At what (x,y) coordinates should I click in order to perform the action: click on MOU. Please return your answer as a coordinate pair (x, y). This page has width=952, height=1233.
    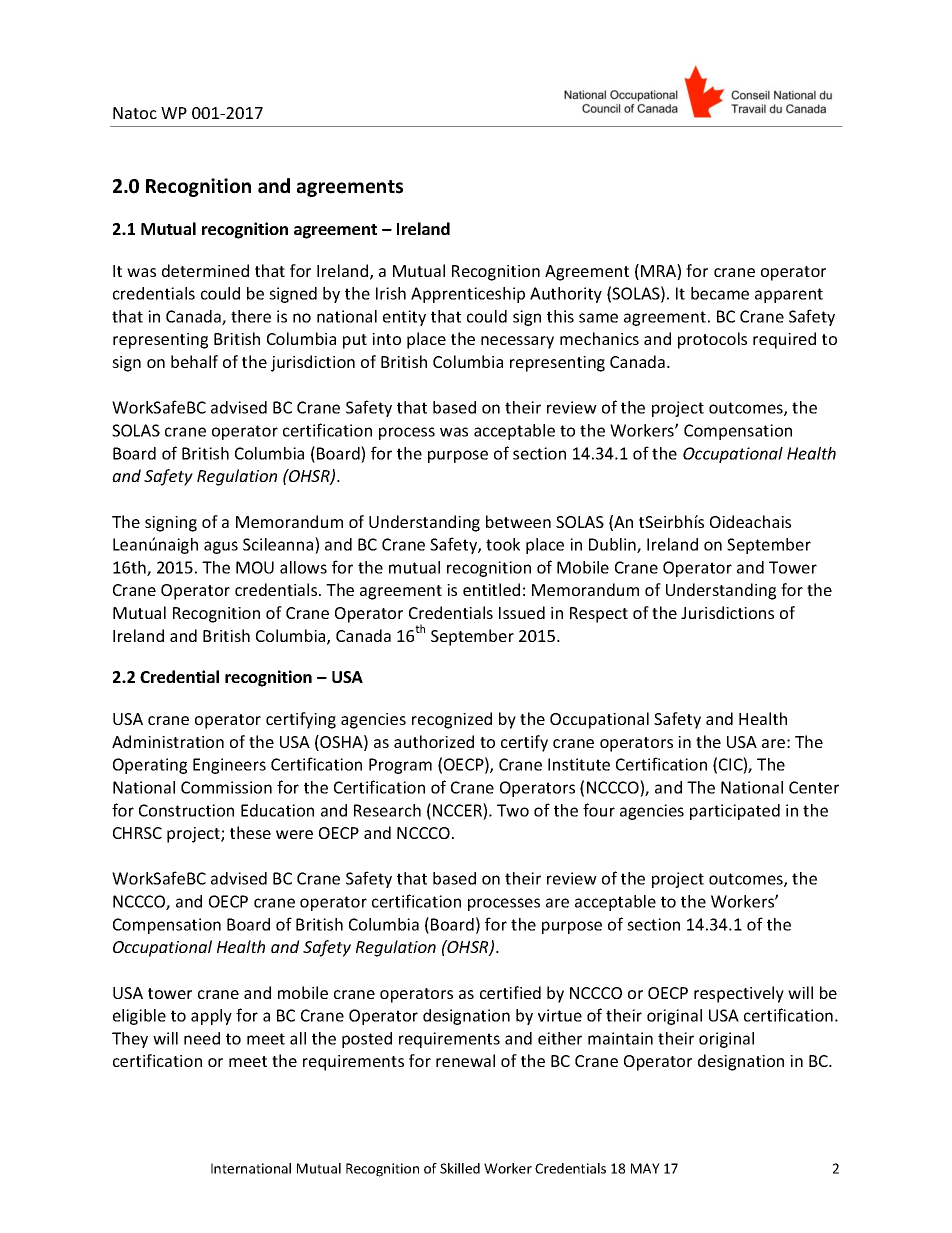
    Looking at the image, I should click on (255, 567).
